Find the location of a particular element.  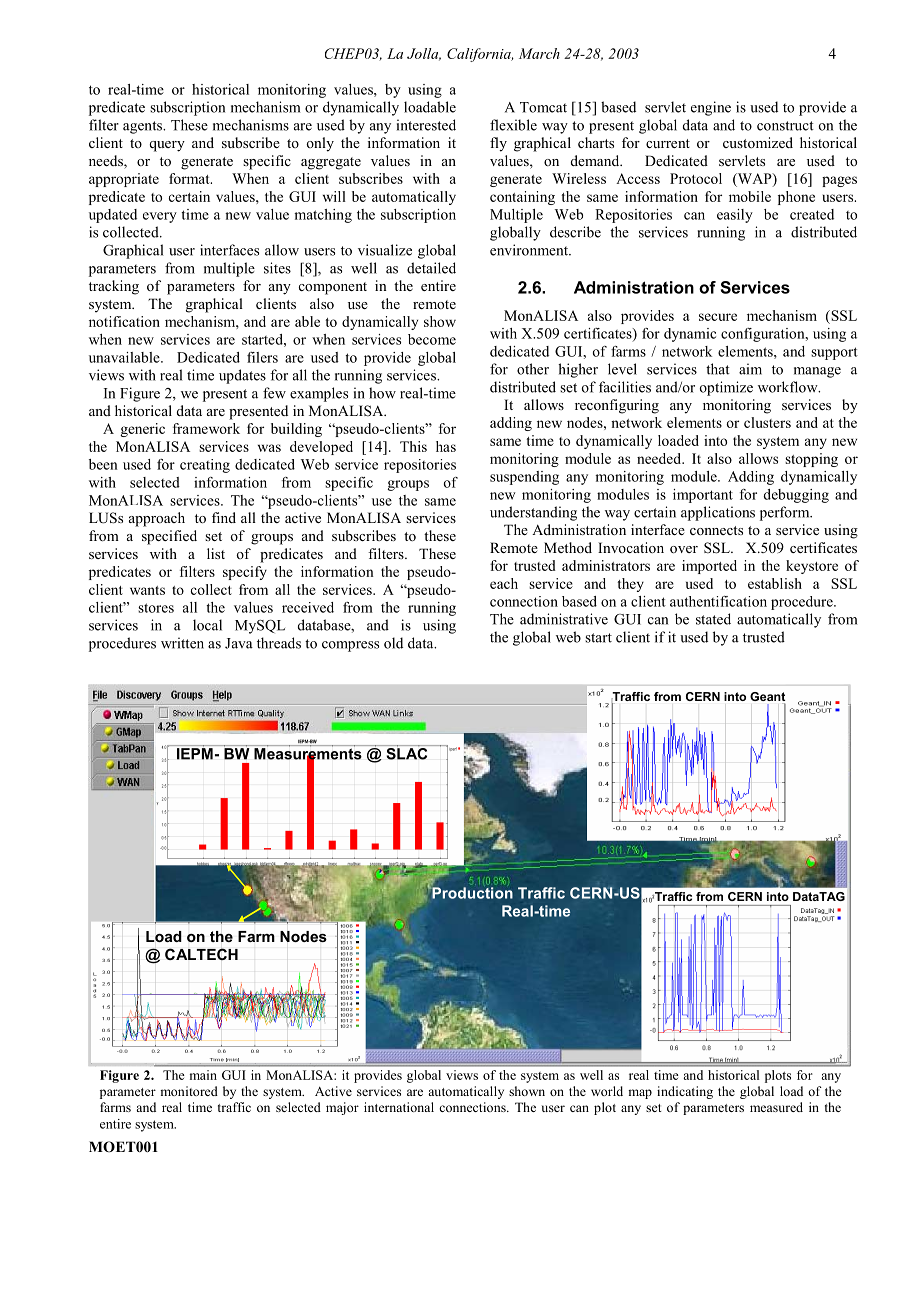

clusters is located at coordinates (767, 422).
